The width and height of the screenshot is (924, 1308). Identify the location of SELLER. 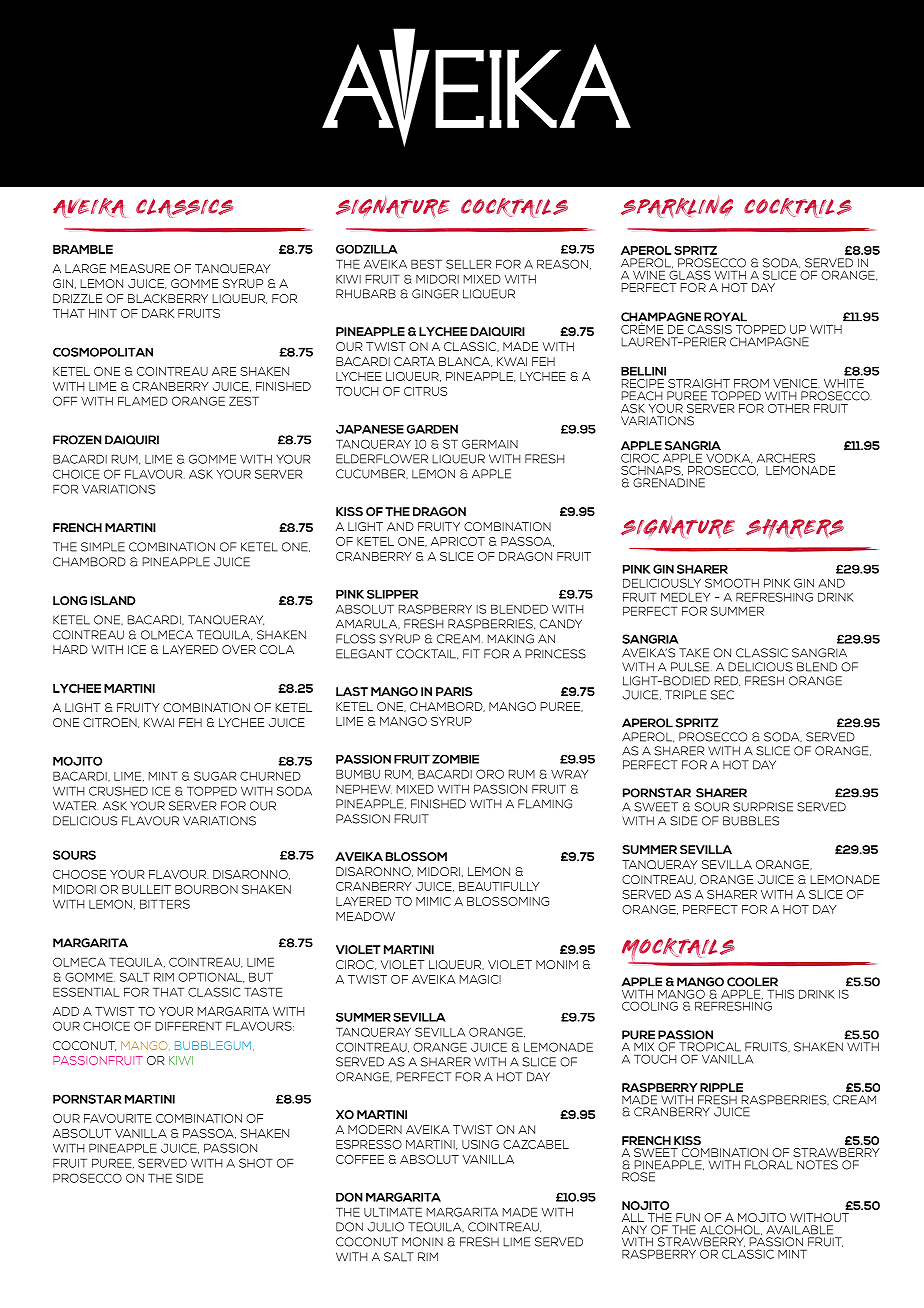
(468, 264).
